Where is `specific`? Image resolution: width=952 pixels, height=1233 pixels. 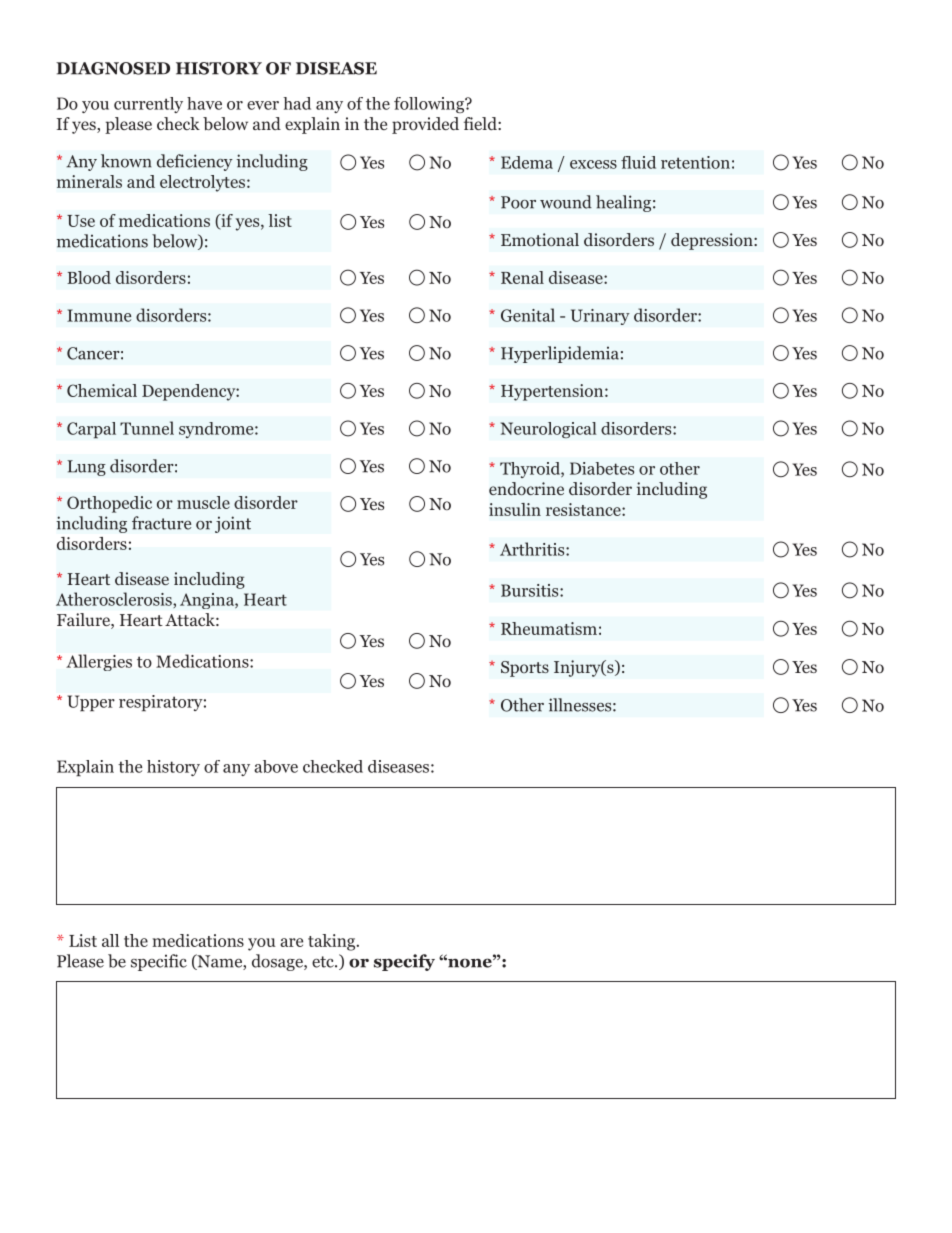 specific is located at coordinates (159, 962).
